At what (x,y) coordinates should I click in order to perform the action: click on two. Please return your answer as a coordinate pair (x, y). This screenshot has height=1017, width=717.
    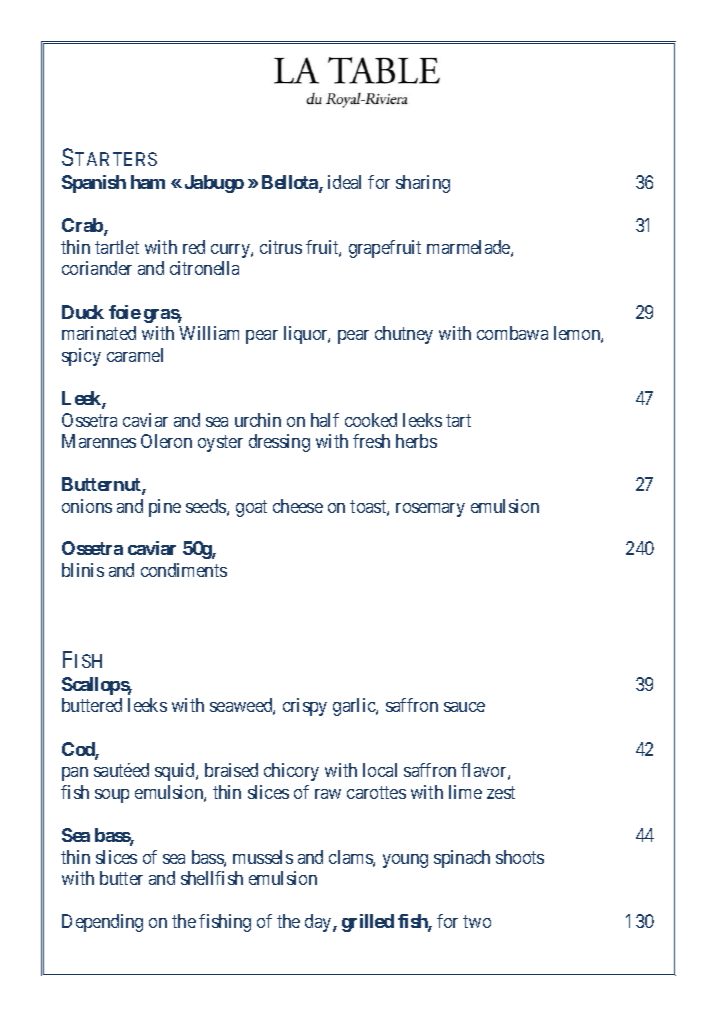
    Looking at the image, I should click on (477, 921).
